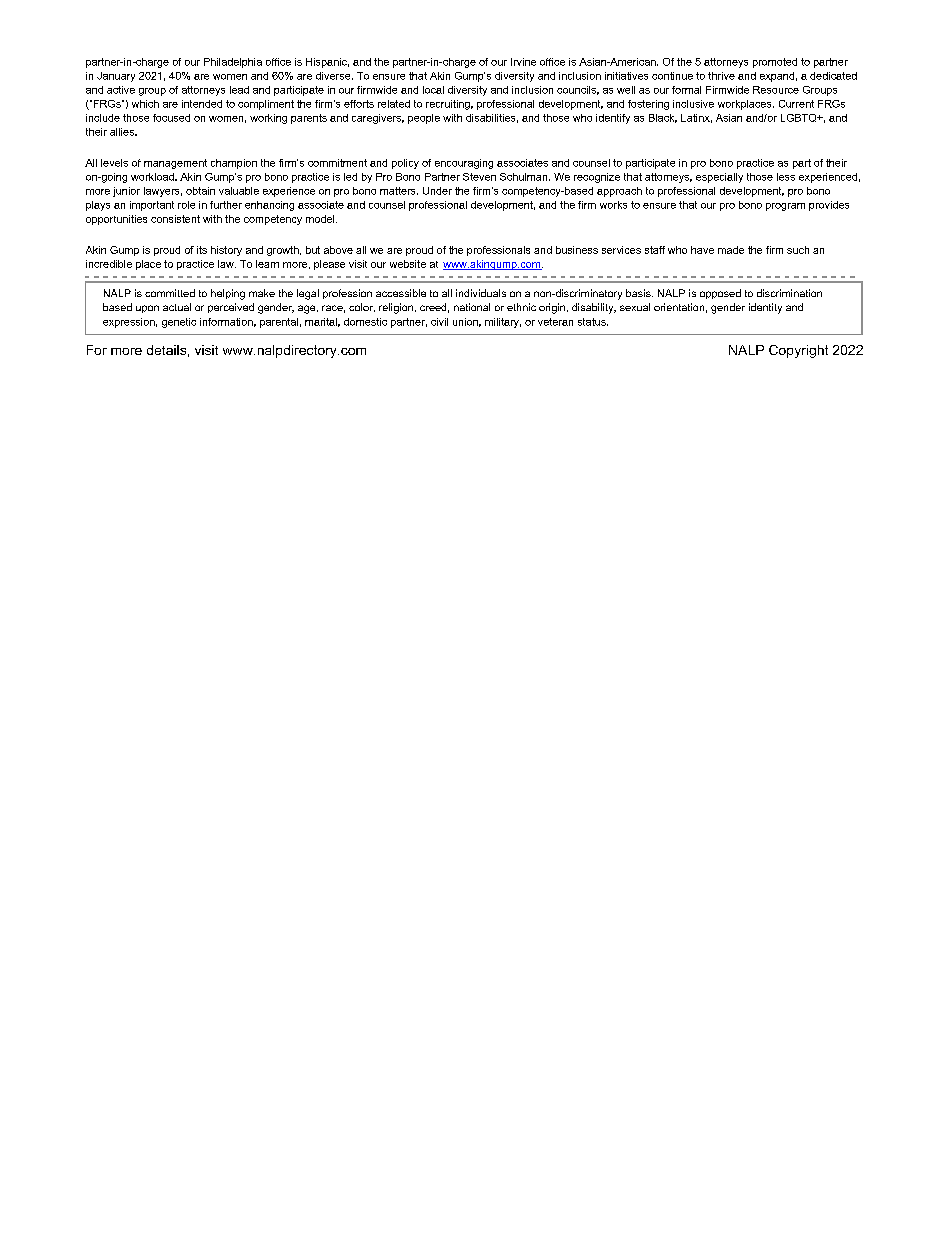 This document has height=1233, width=952. I want to click on especially, so click(719, 178).
